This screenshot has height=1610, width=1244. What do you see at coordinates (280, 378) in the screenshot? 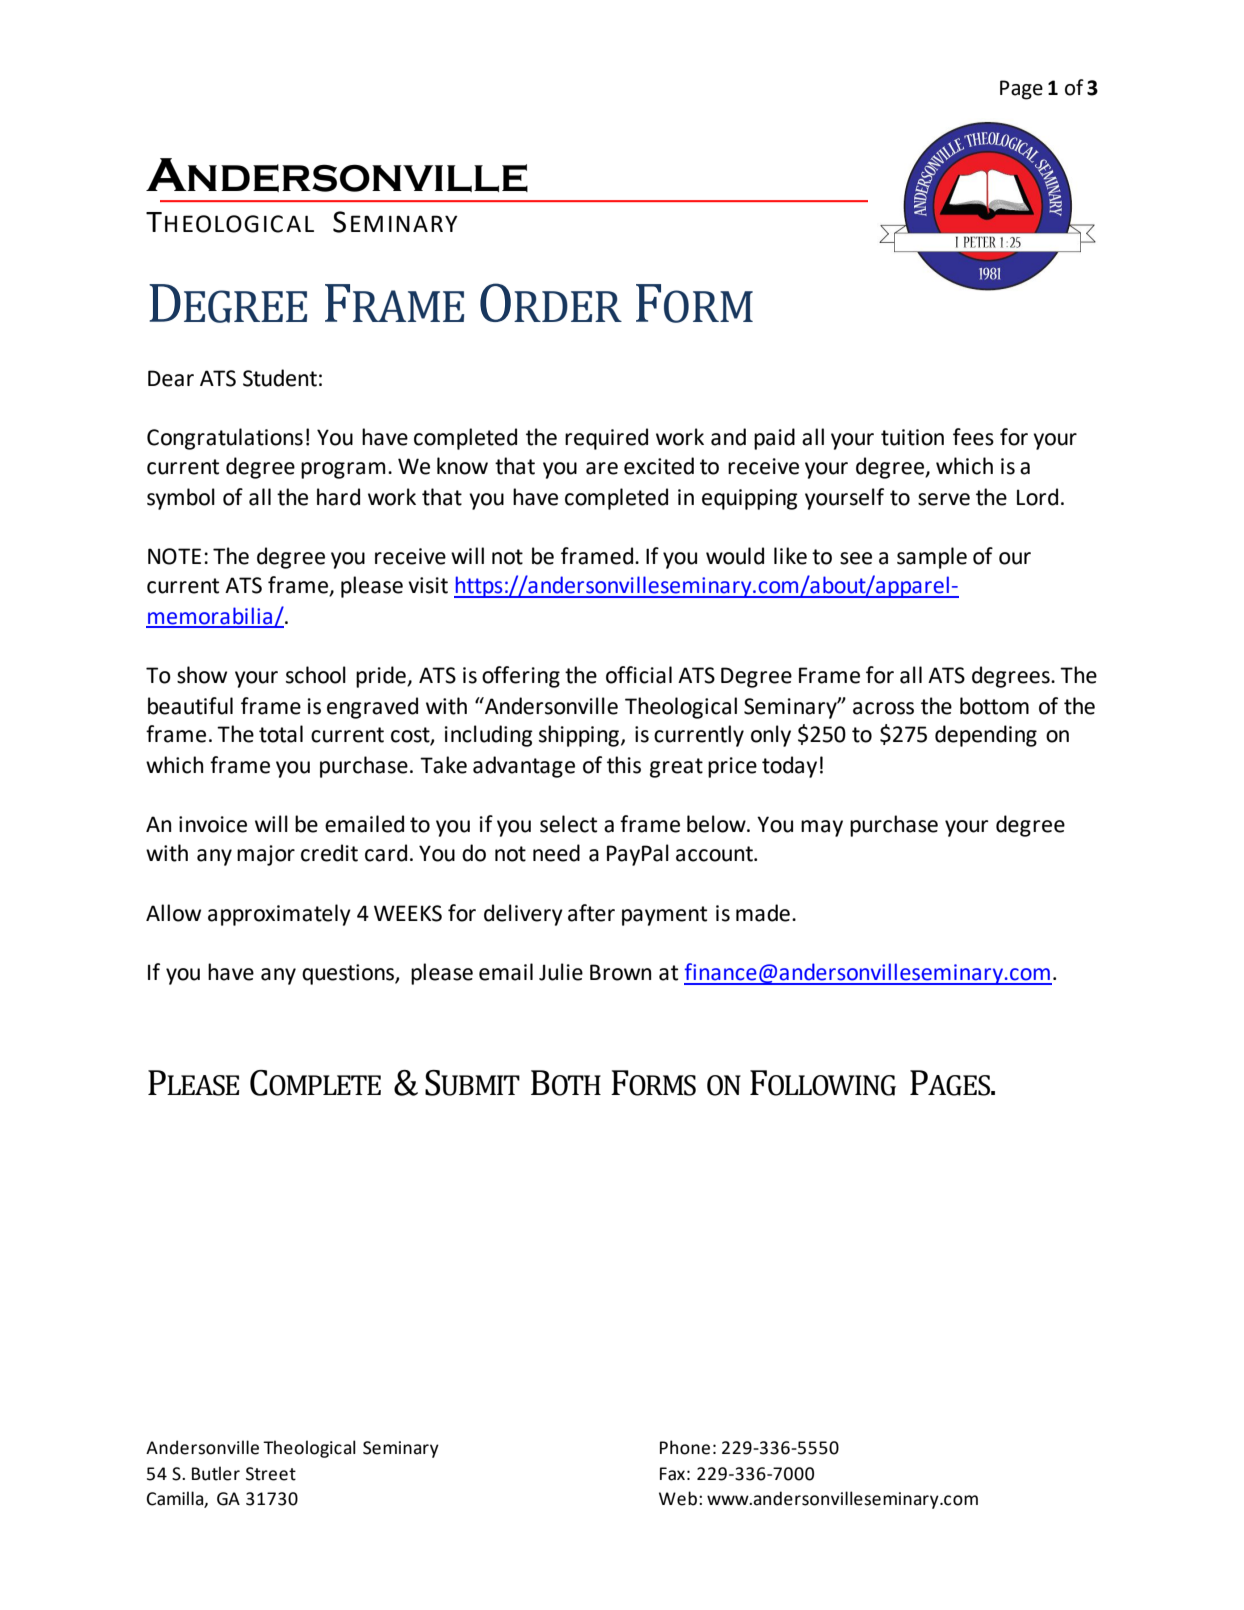
I see `Student` at bounding box center [280, 378].
